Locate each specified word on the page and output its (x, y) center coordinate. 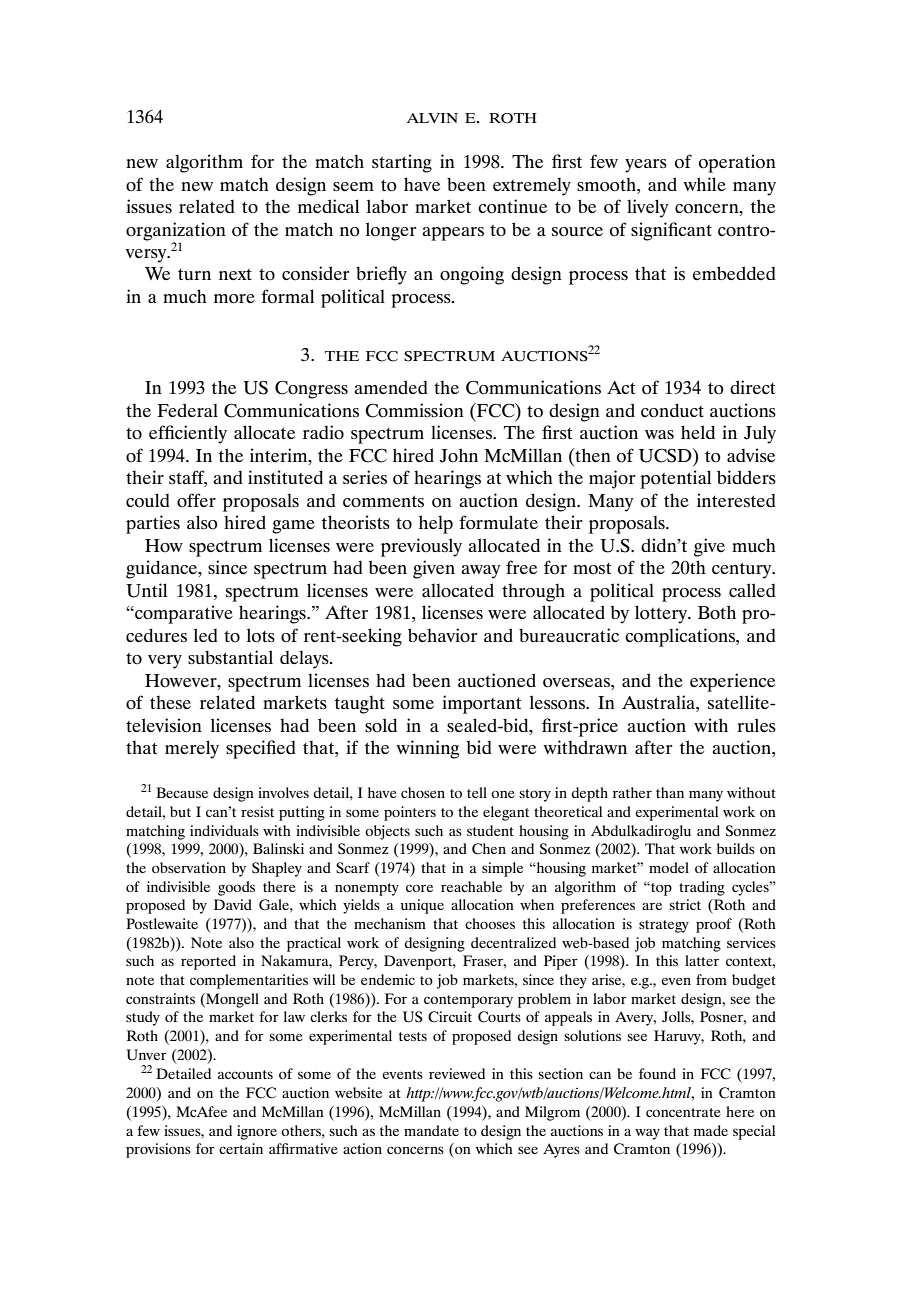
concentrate (683, 1112)
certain (241, 1148)
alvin (432, 118)
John (458, 455)
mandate (431, 1130)
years (646, 166)
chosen (423, 792)
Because (182, 792)
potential (675, 479)
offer (196, 500)
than (670, 792)
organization (176, 231)
